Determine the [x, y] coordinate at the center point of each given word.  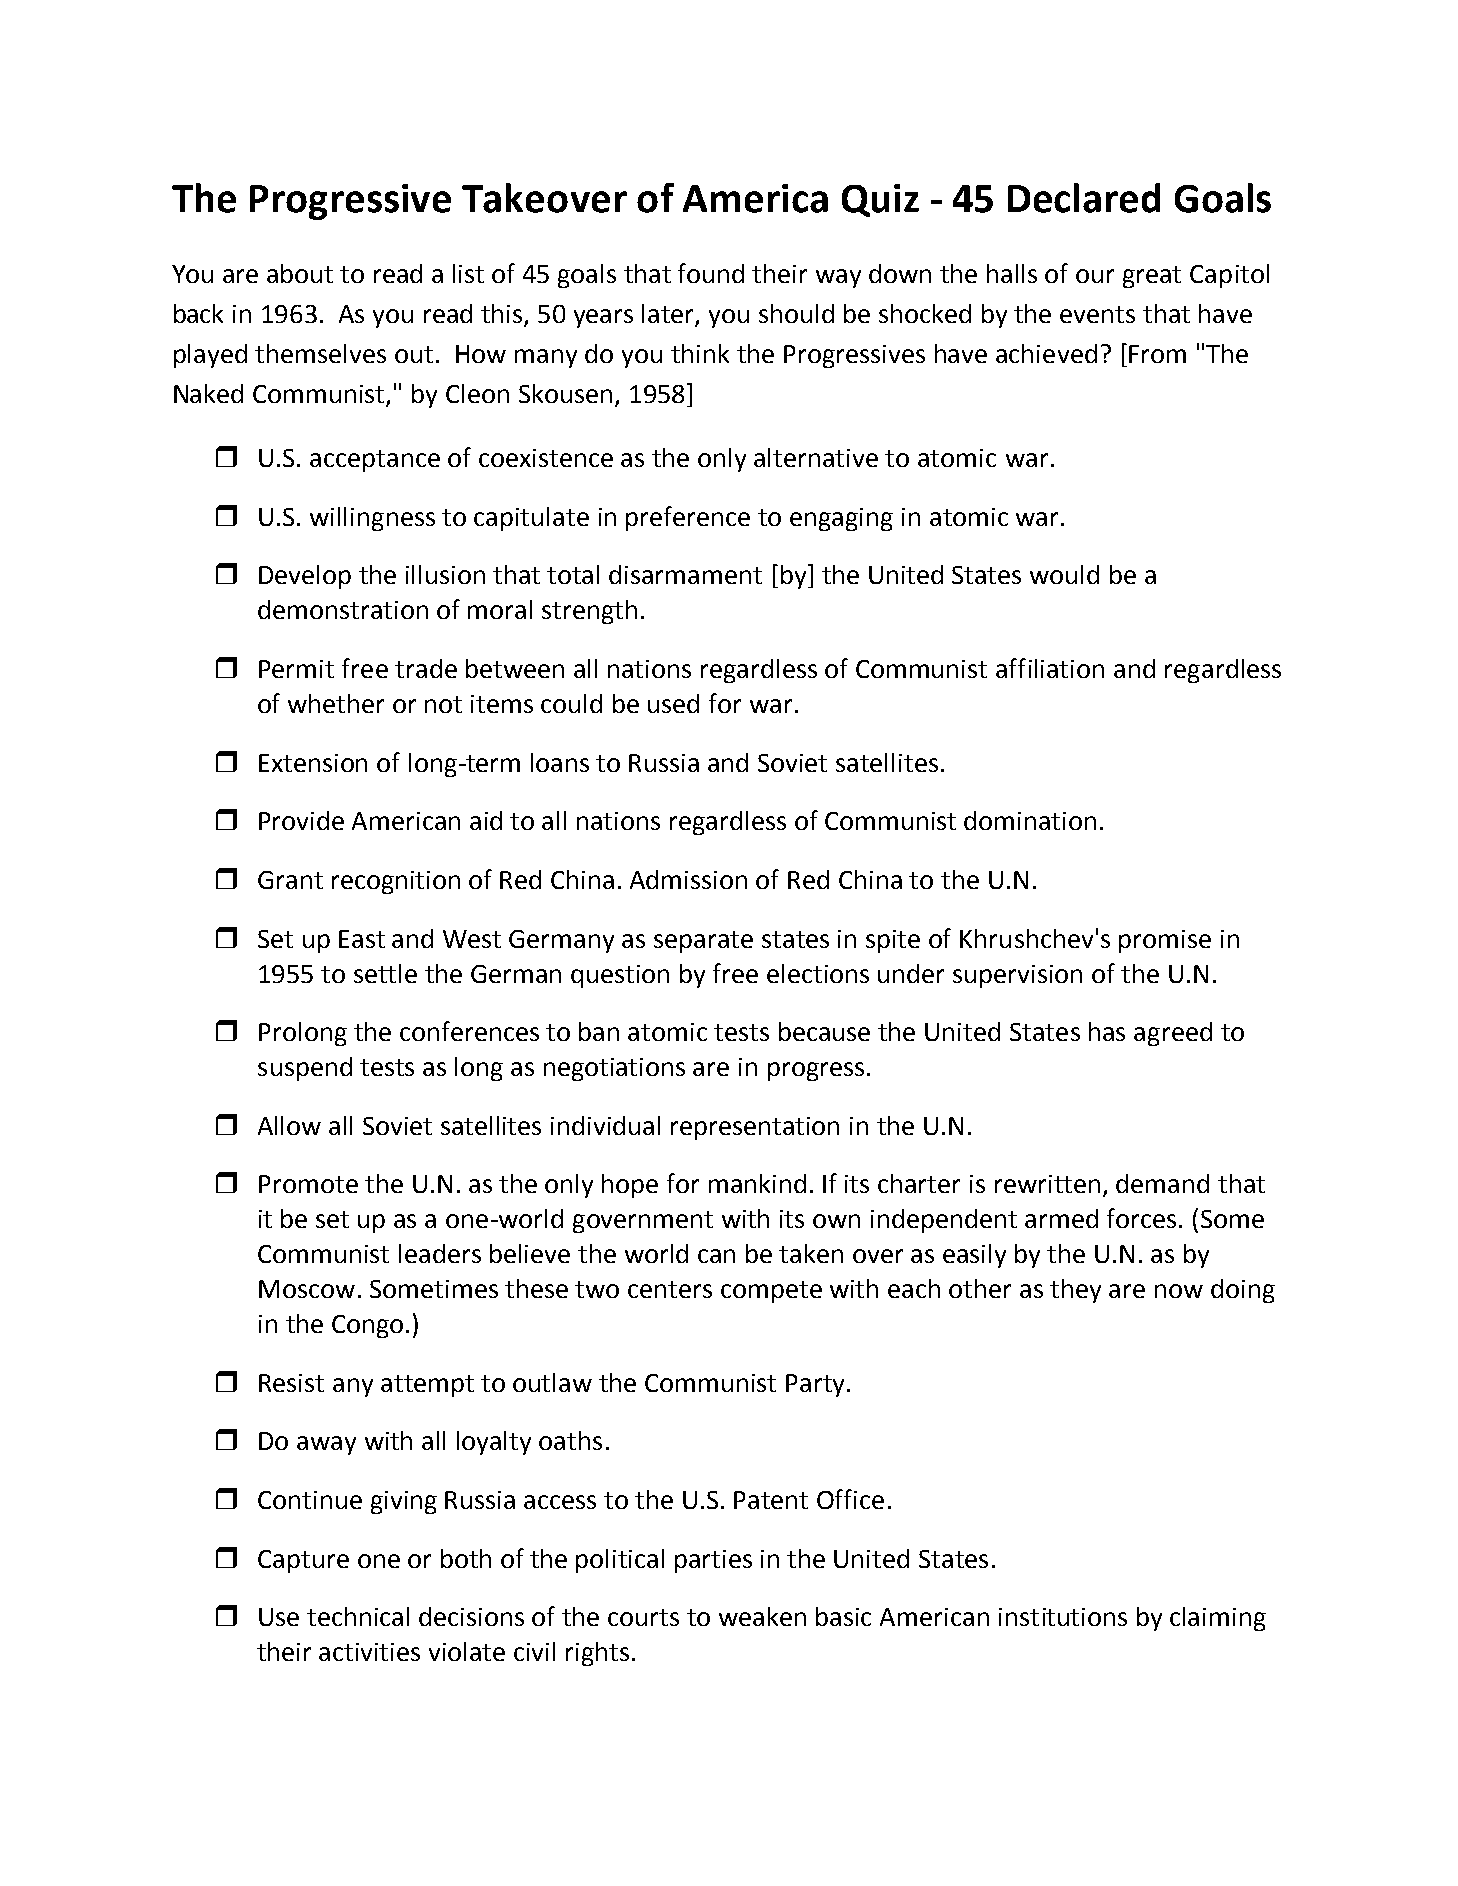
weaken [762, 1616]
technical [358, 1616]
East [362, 939]
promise [1165, 941]
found [711, 273]
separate [703, 942]
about [300, 273]
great [1152, 277]
